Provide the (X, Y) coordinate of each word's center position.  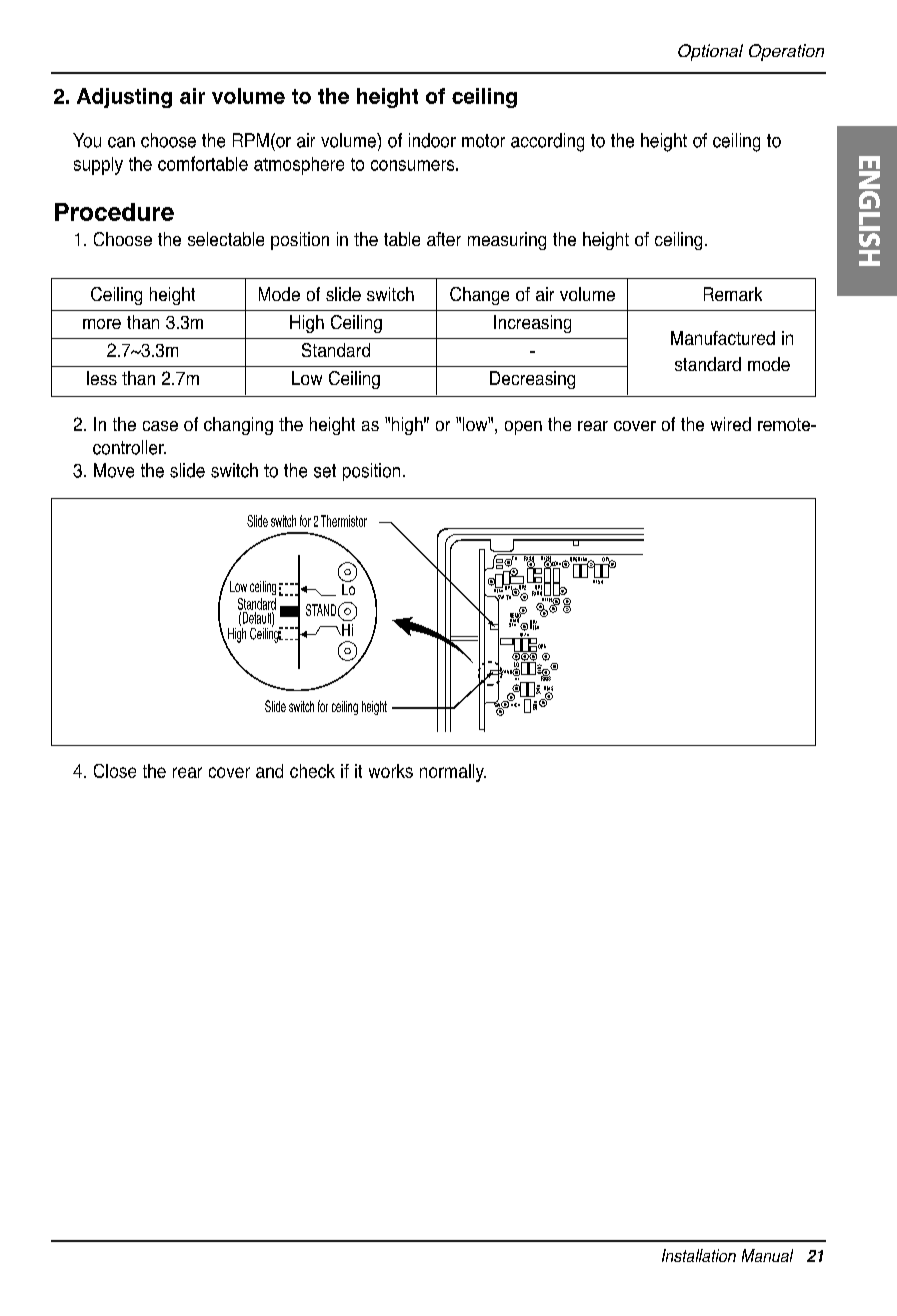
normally (453, 773)
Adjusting (124, 98)
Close (115, 771)
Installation (699, 1255)
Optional (710, 52)
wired (731, 424)
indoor (432, 140)
